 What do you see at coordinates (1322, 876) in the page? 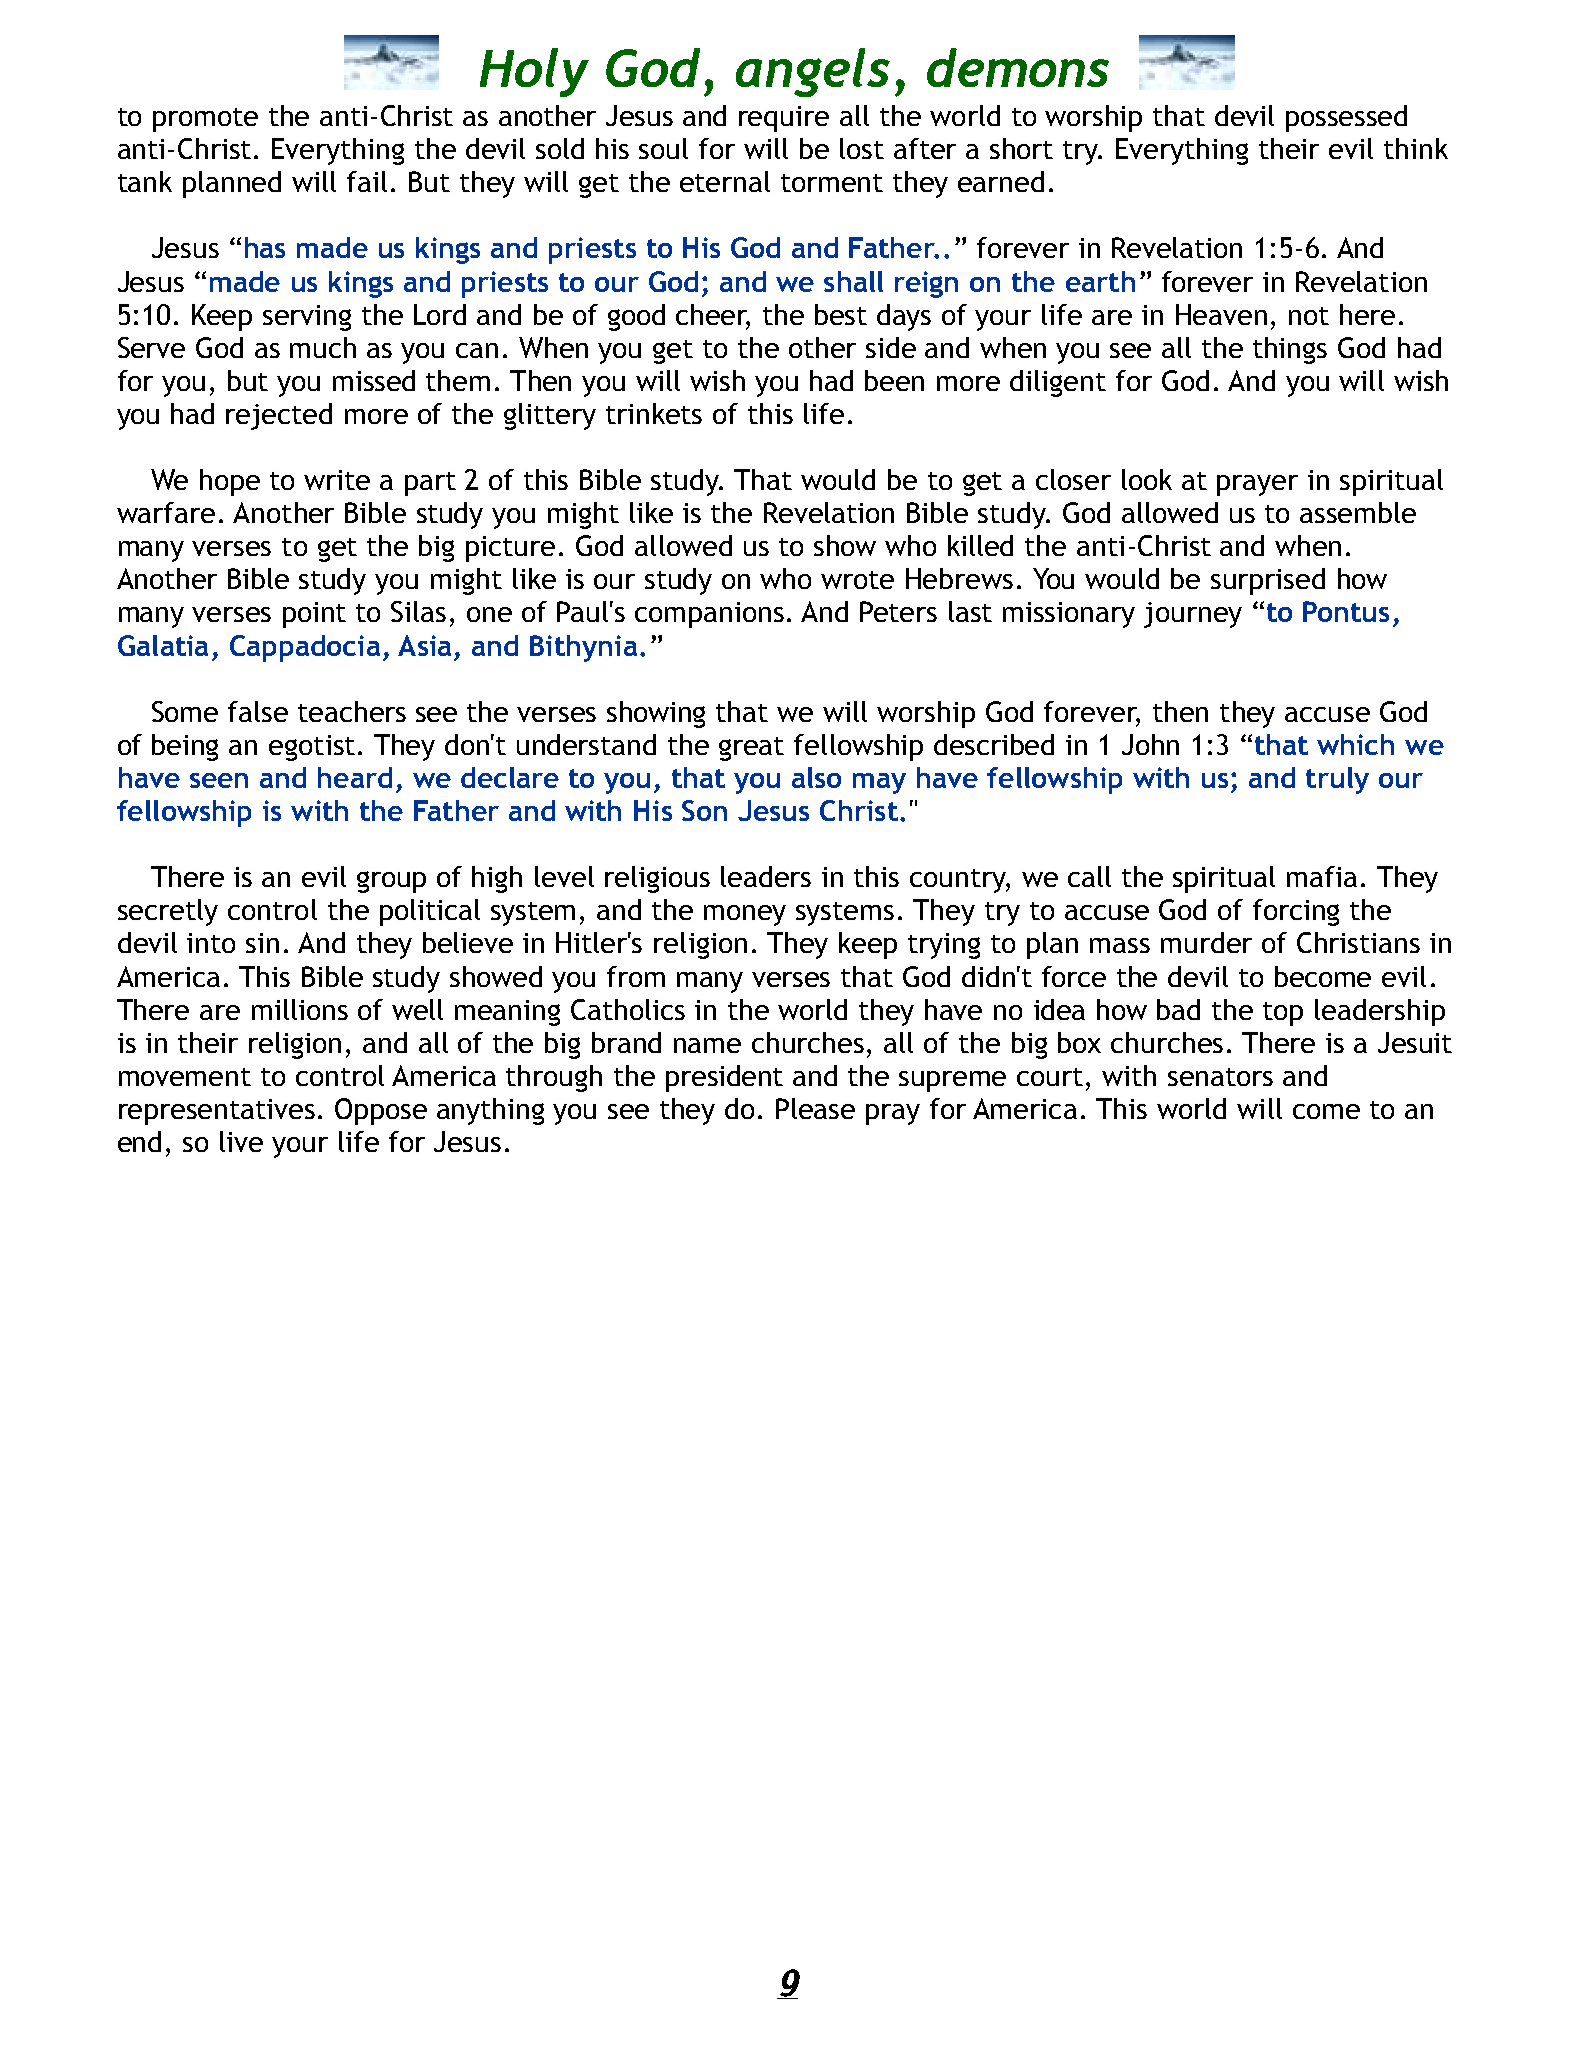
I see `mafia` at bounding box center [1322, 876].
